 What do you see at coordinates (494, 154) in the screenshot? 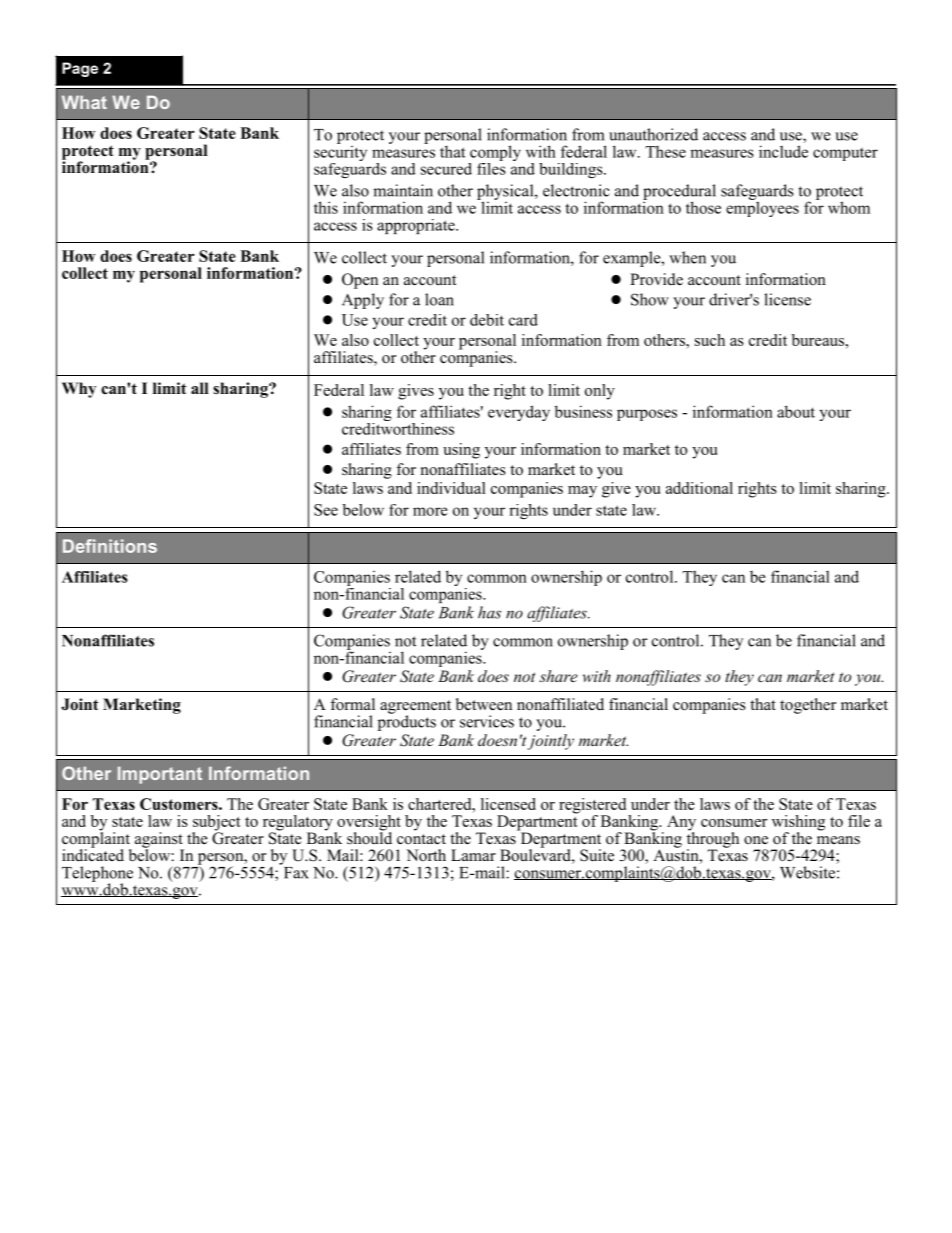
I see `comply` at bounding box center [494, 154].
